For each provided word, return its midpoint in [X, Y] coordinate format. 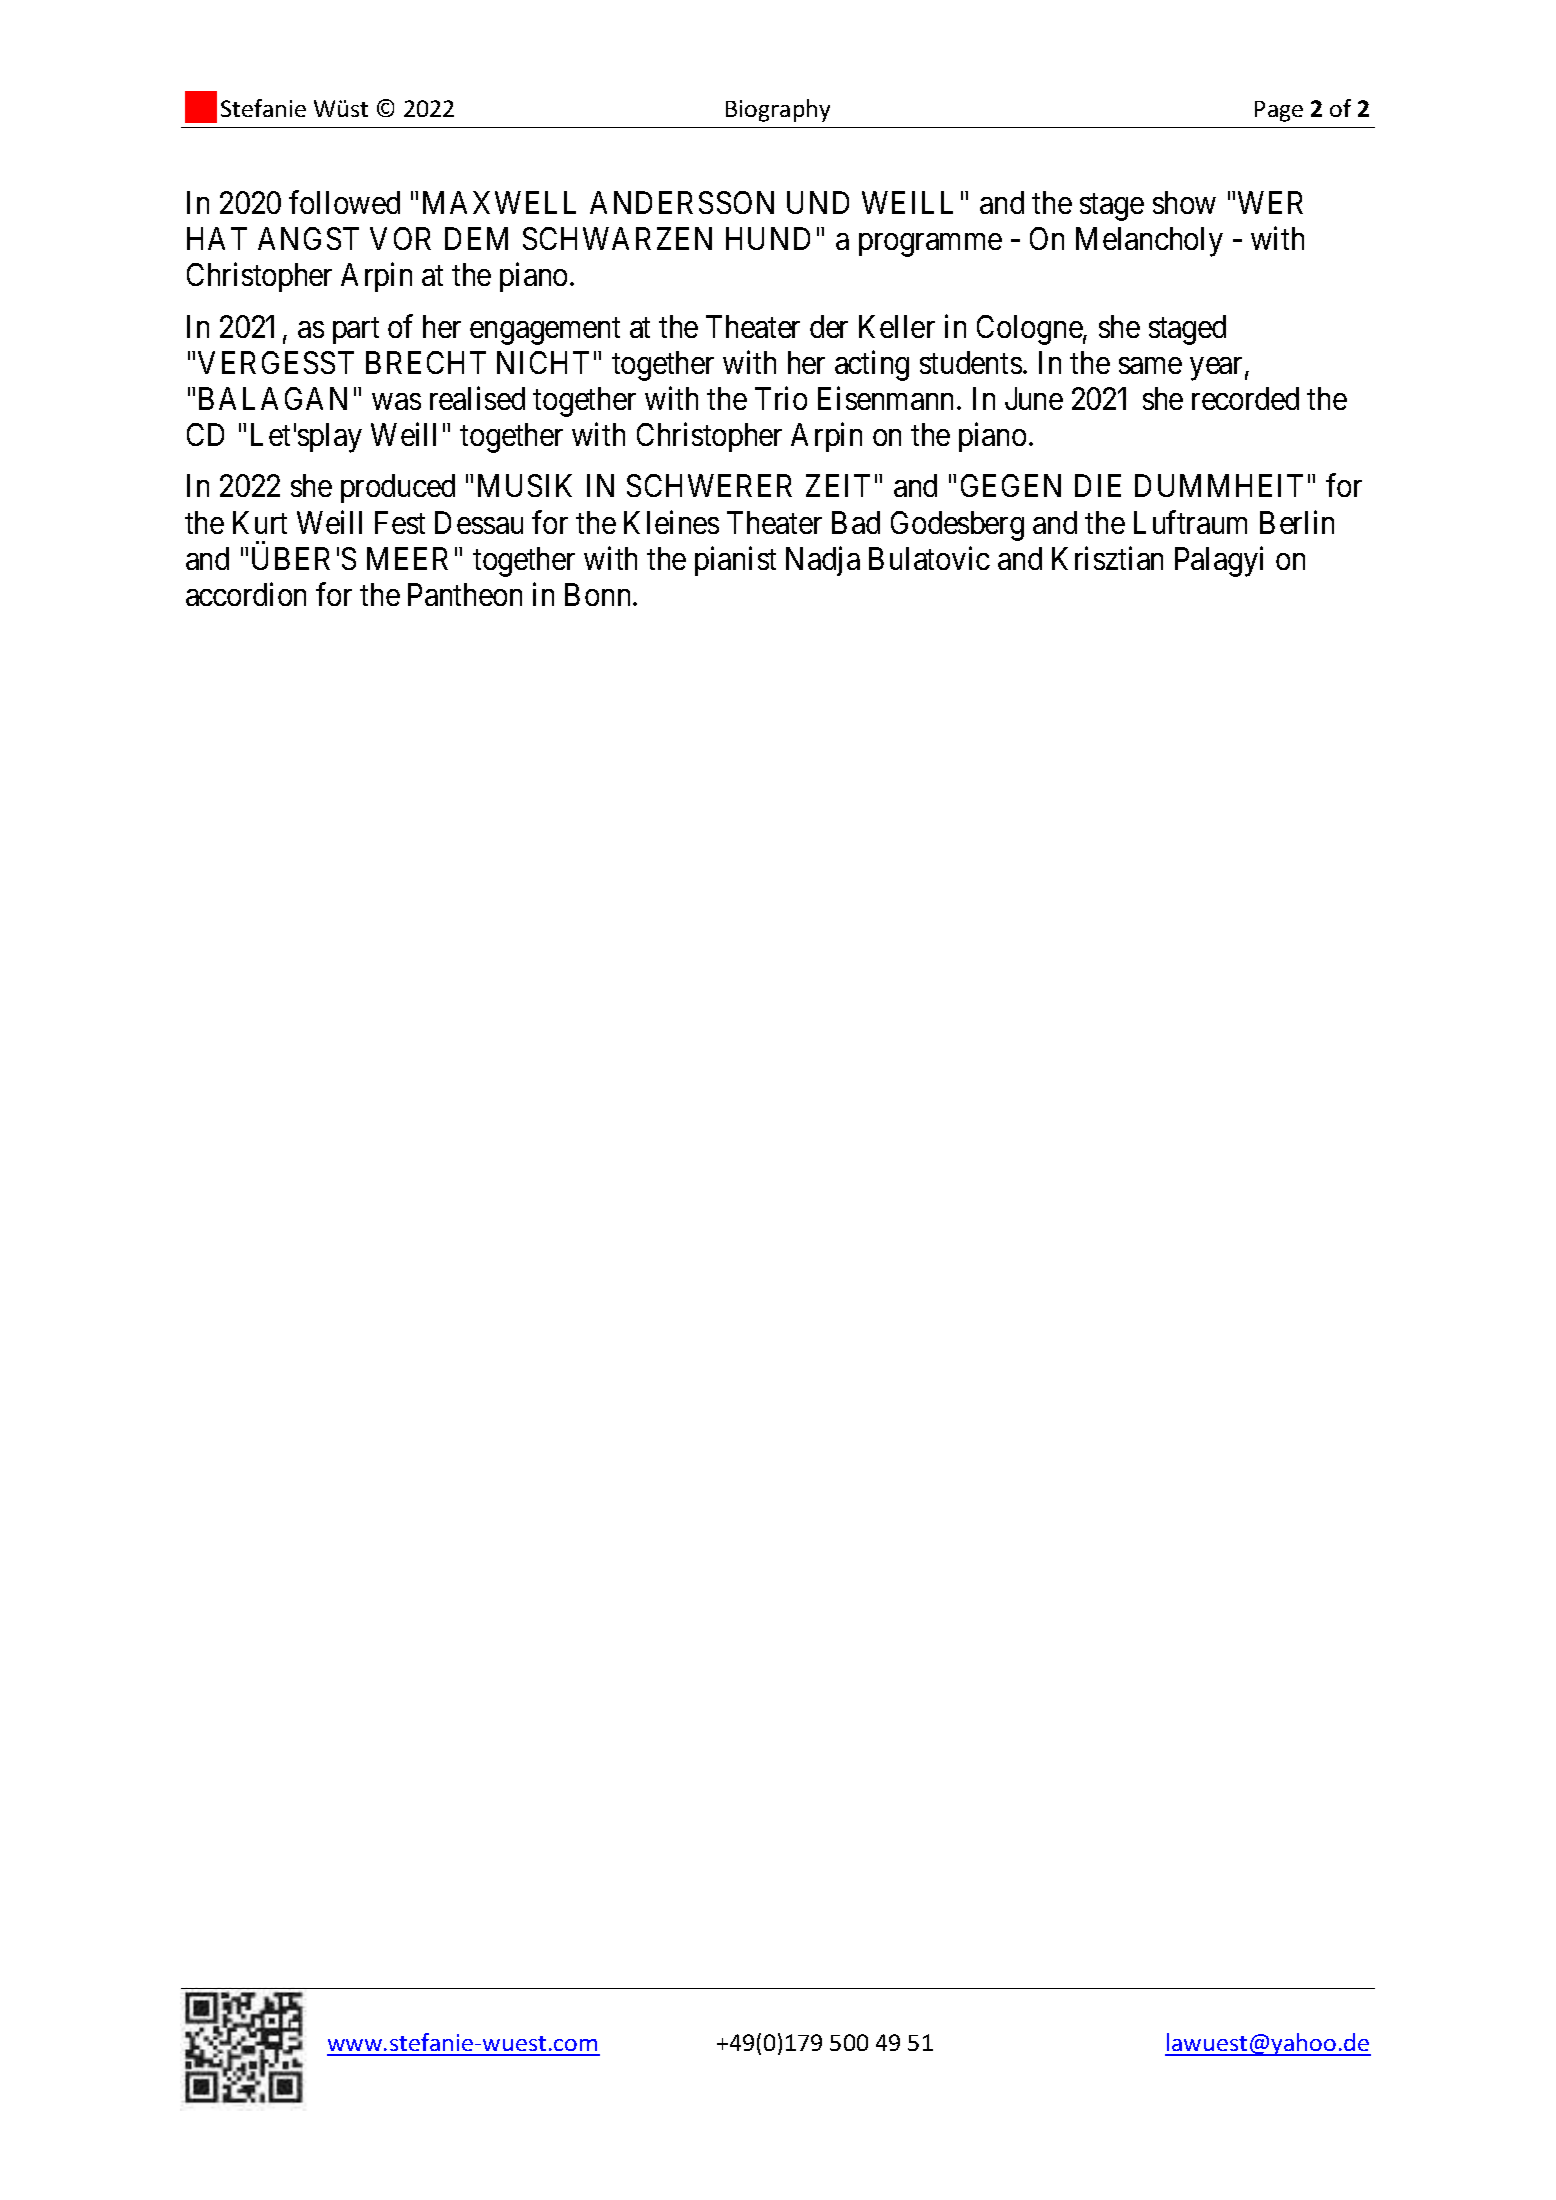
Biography [778, 110]
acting [872, 365]
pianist [735, 561]
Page [1279, 111]
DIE [1098, 486]
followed [344, 202]
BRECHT [426, 362]
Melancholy [1149, 242]
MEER [407, 558]
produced [398, 488]
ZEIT [838, 486]
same [1150, 365]
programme [930, 245]
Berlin [1297, 522]
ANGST [308, 238]
